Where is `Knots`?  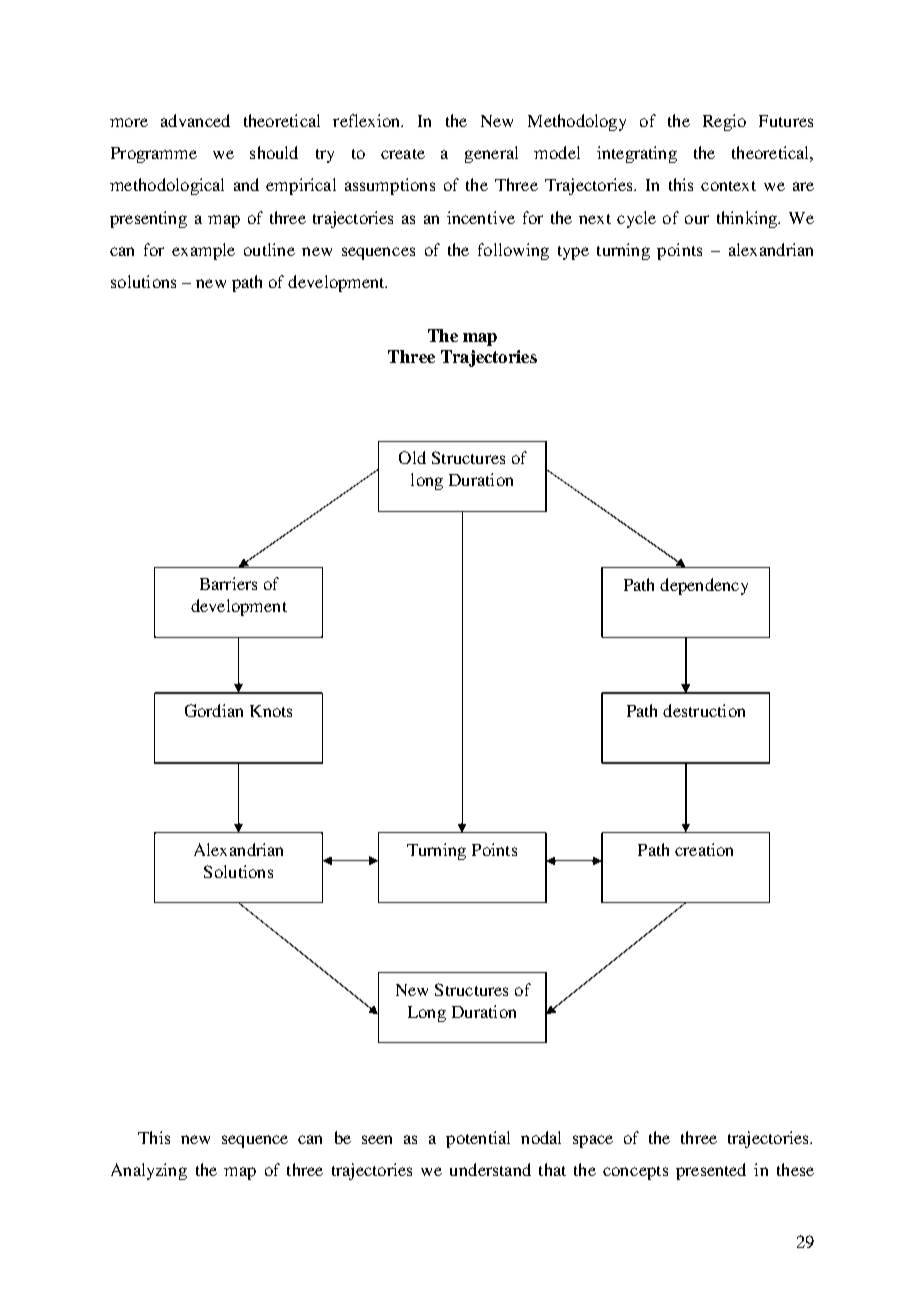
Knots is located at coordinates (271, 711).
